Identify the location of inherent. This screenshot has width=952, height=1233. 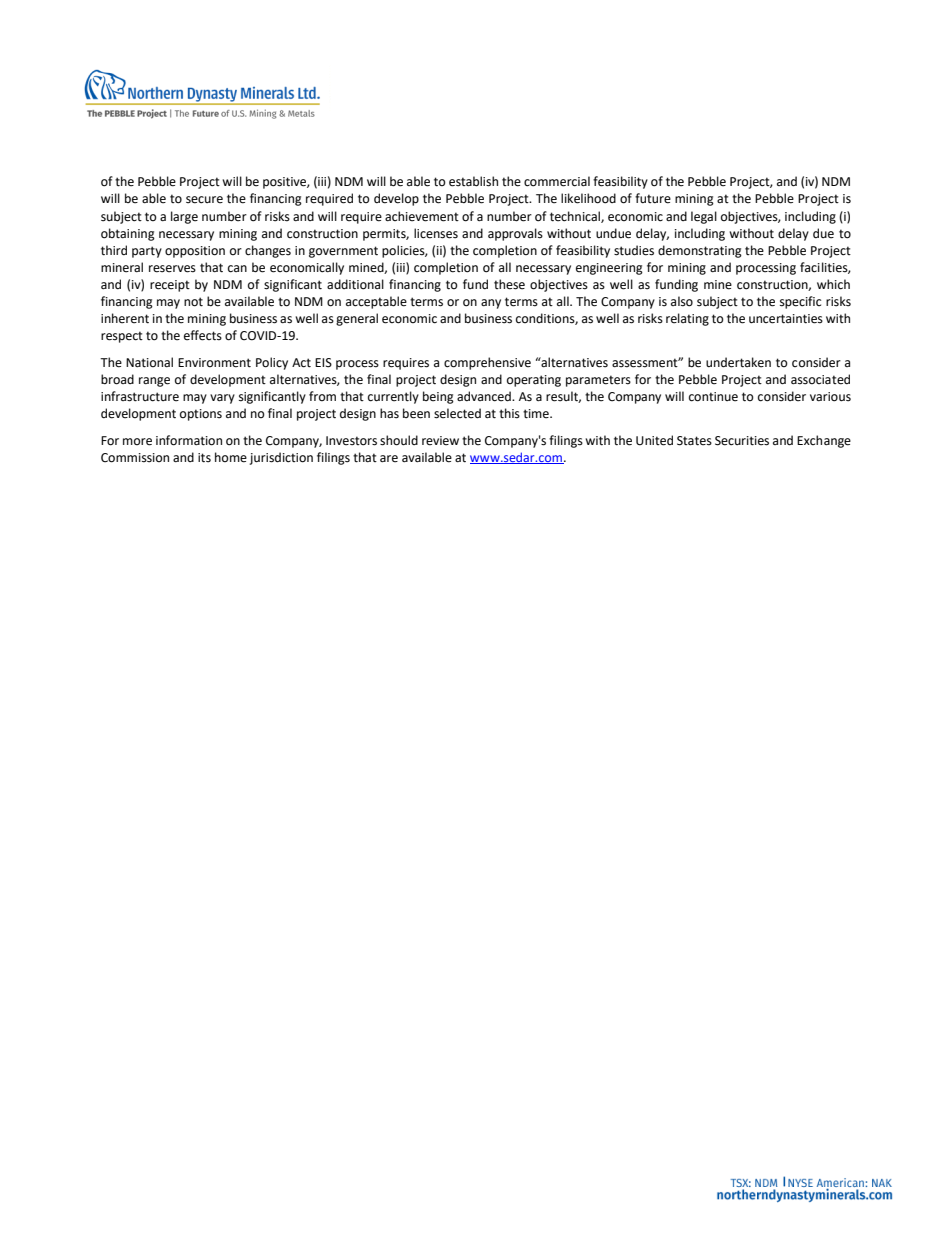
(125, 318).
